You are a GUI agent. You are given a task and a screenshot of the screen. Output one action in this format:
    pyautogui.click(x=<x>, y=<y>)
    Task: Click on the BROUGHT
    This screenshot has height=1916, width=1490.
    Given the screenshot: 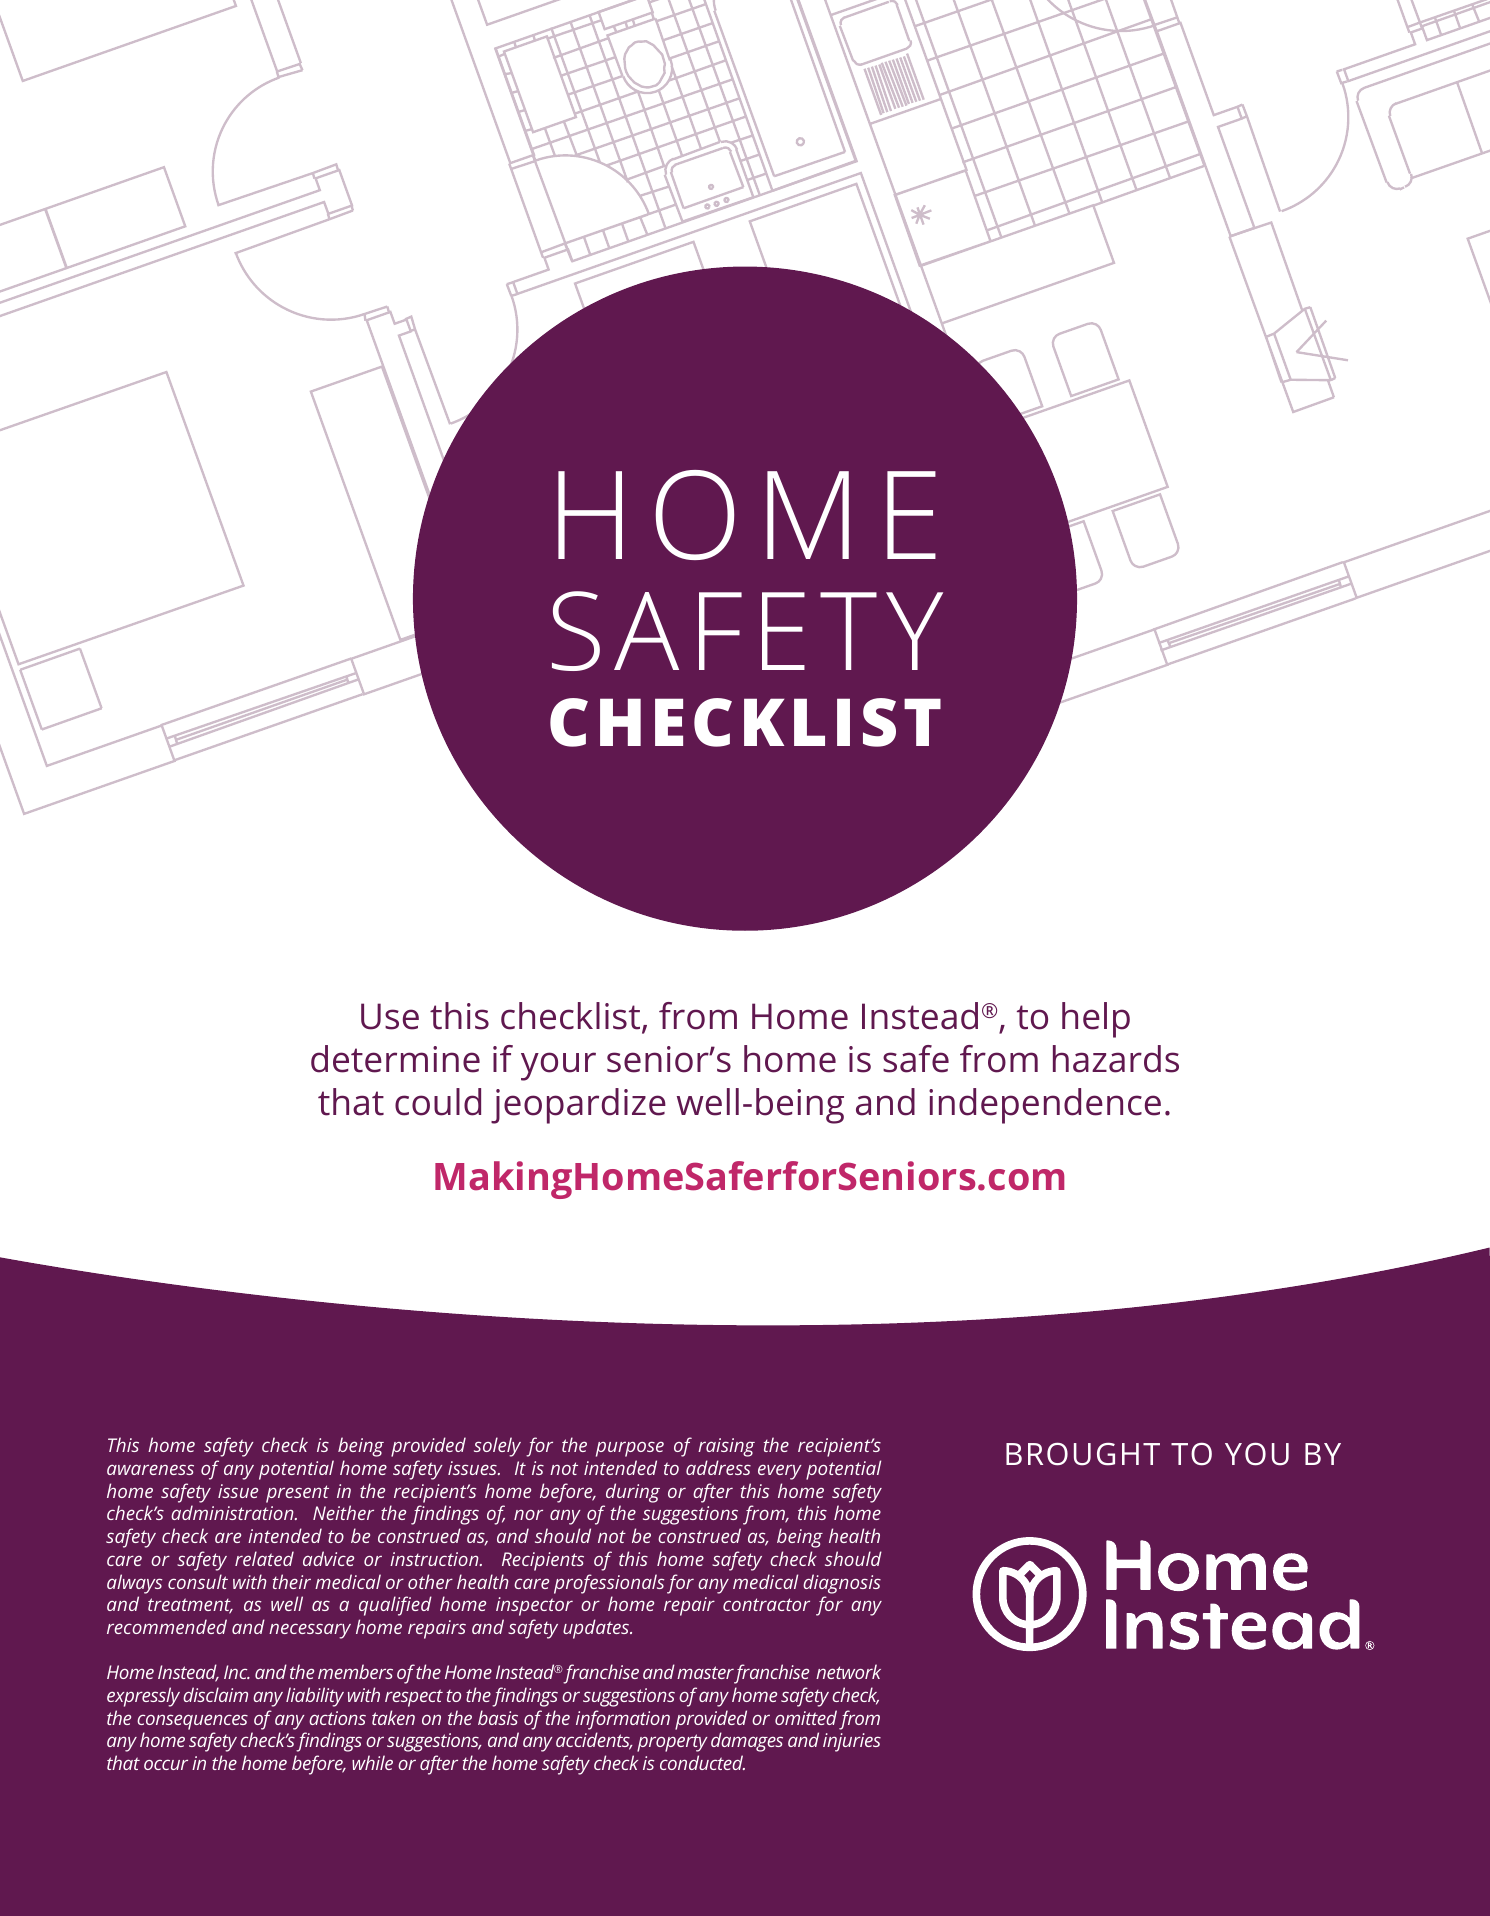 What is the action you would take?
    pyautogui.click(x=1083, y=1454)
